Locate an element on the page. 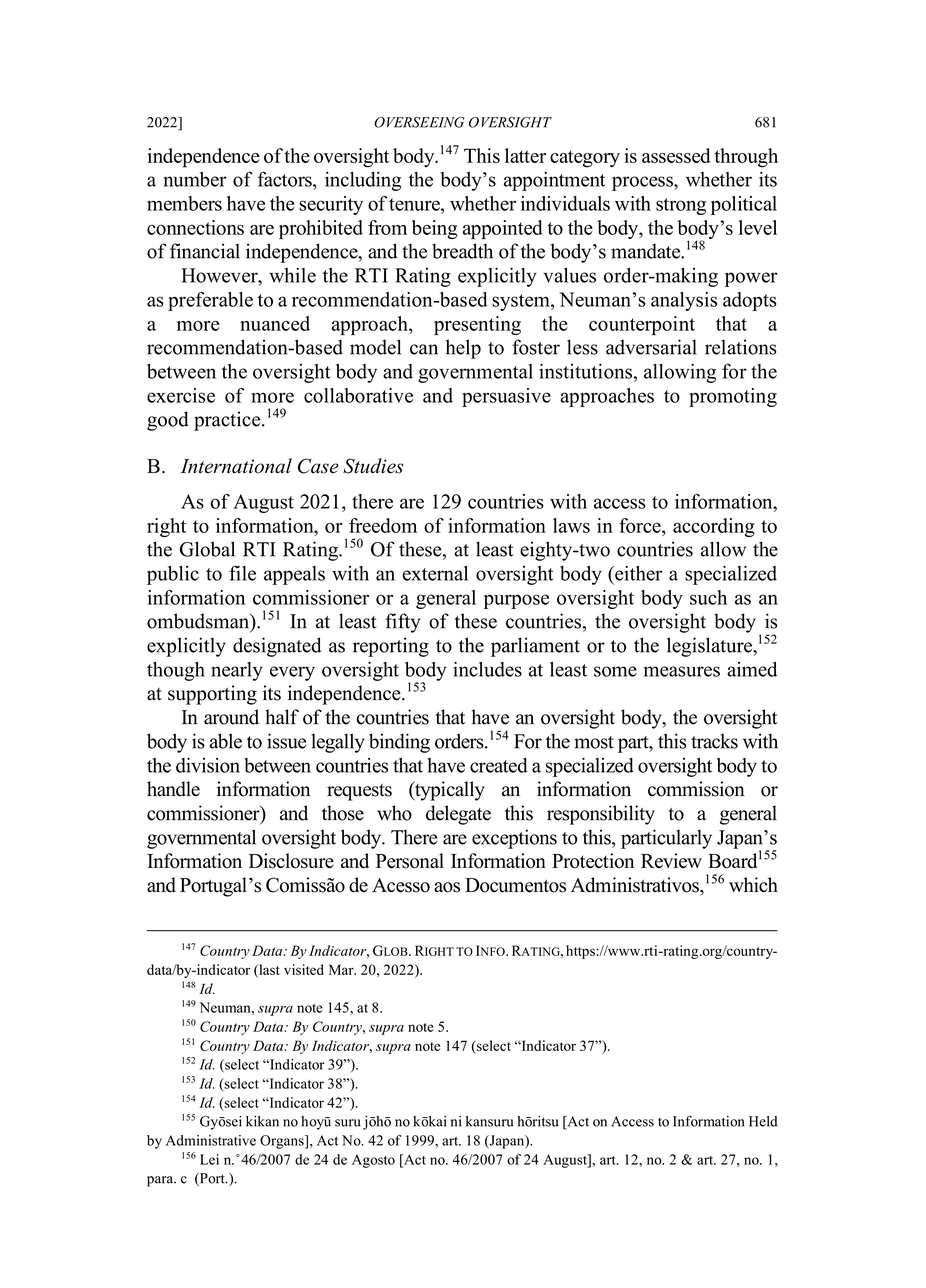 Image resolution: width=926 pixels, height=1288 pixels. OVERSEEING is located at coordinates (419, 122).
